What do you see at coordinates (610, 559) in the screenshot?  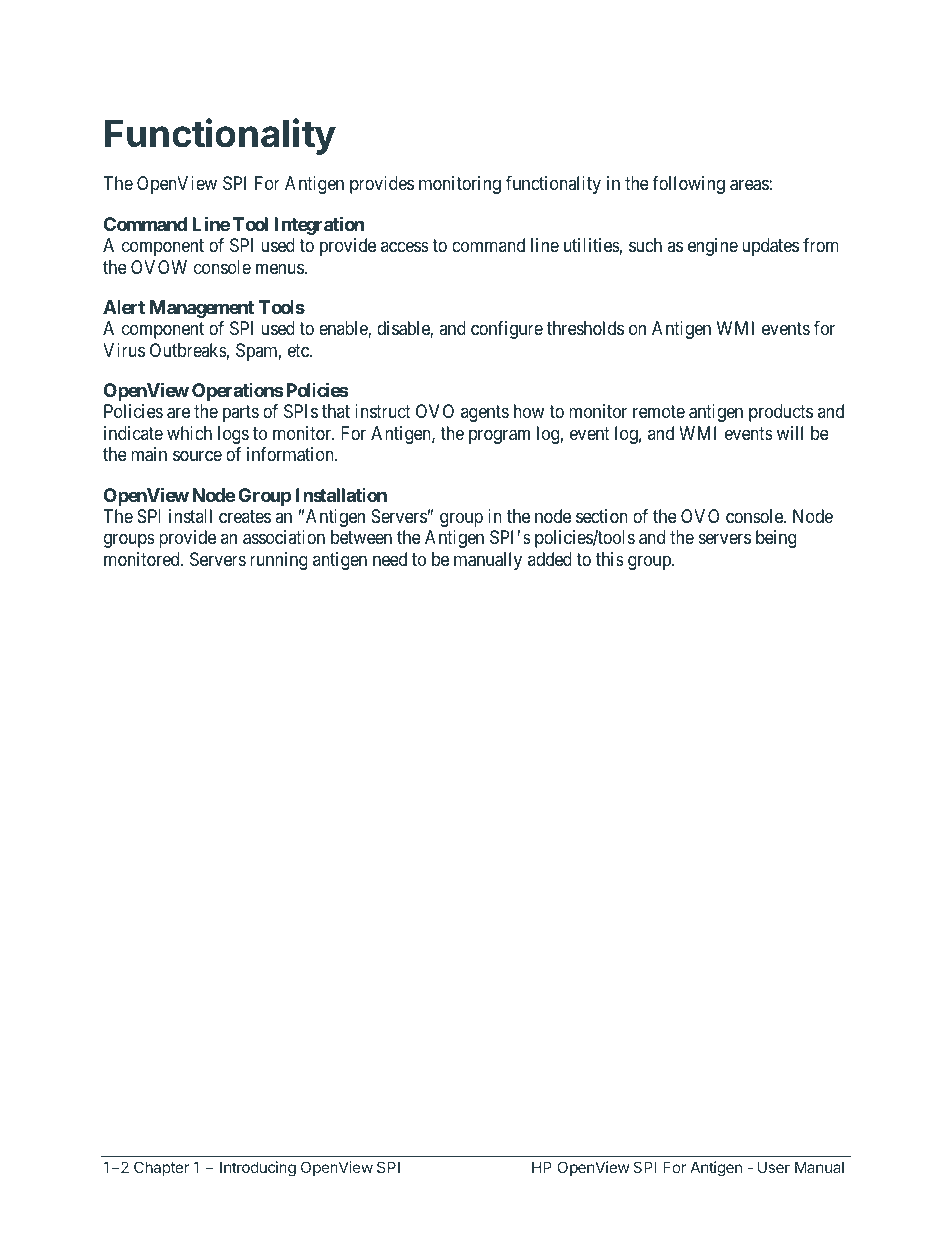 I see `this` at bounding box center [610, 559].
